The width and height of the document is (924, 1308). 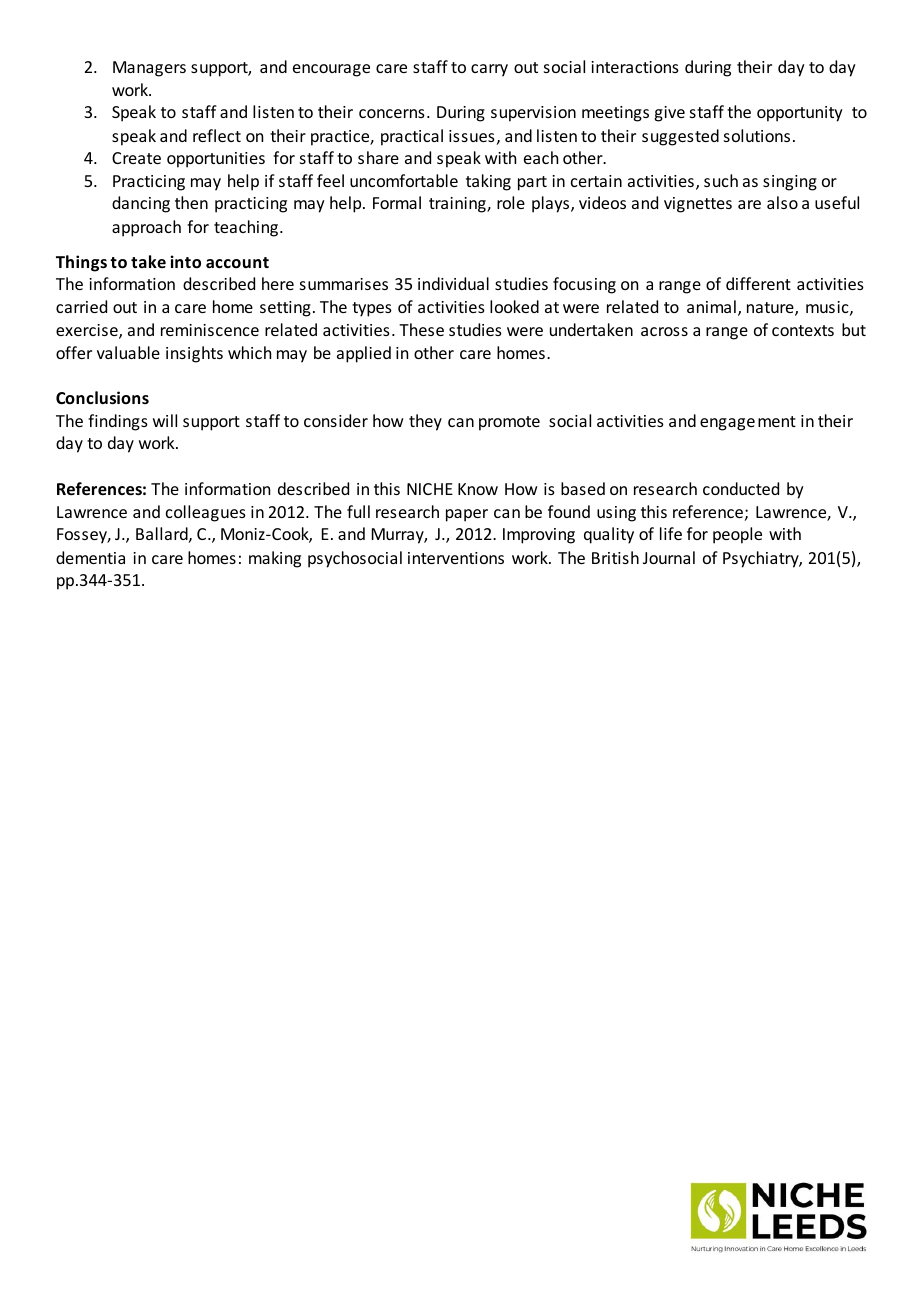 What do you see at coordinates (800, 114) in the document?
I see `opportunity` at bounding box center [800, 114].
